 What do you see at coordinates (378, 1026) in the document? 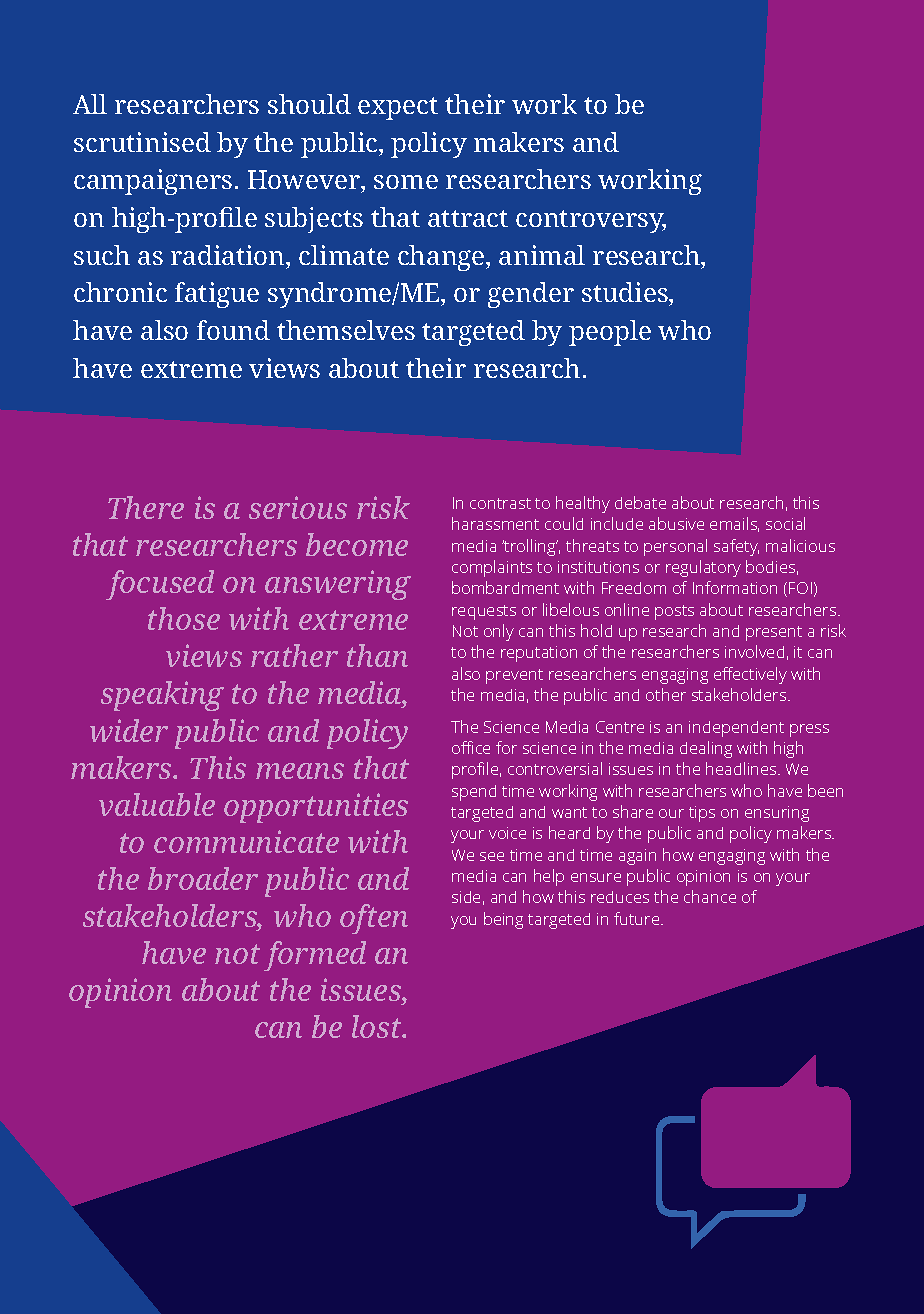
I see `lost` at bounding box center [378, 1026].
